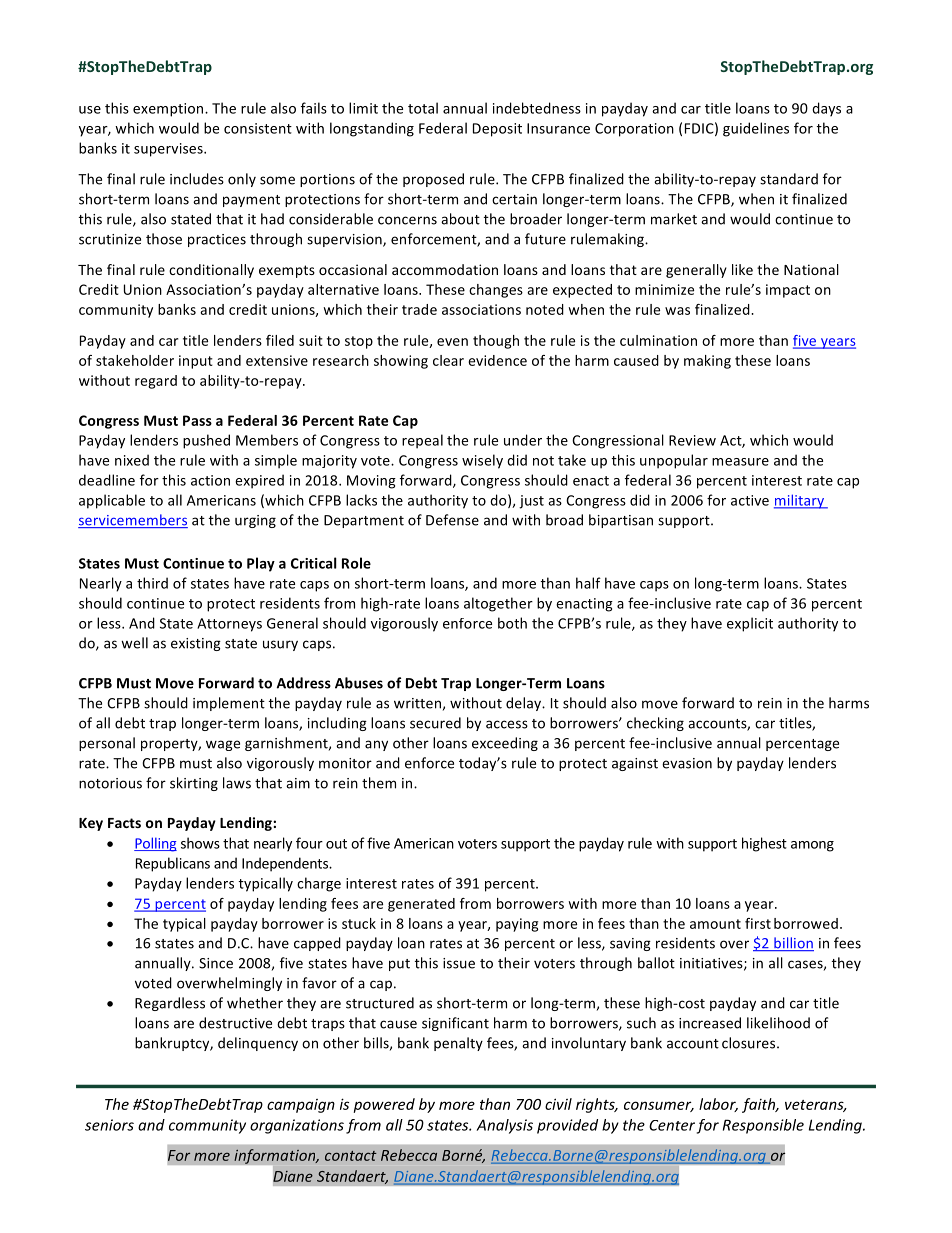 The width and height of the document is (952, 1233). What do you see at coordinates (517, 925) in the document?
I see `paying` at bounding box center [517, 925].
